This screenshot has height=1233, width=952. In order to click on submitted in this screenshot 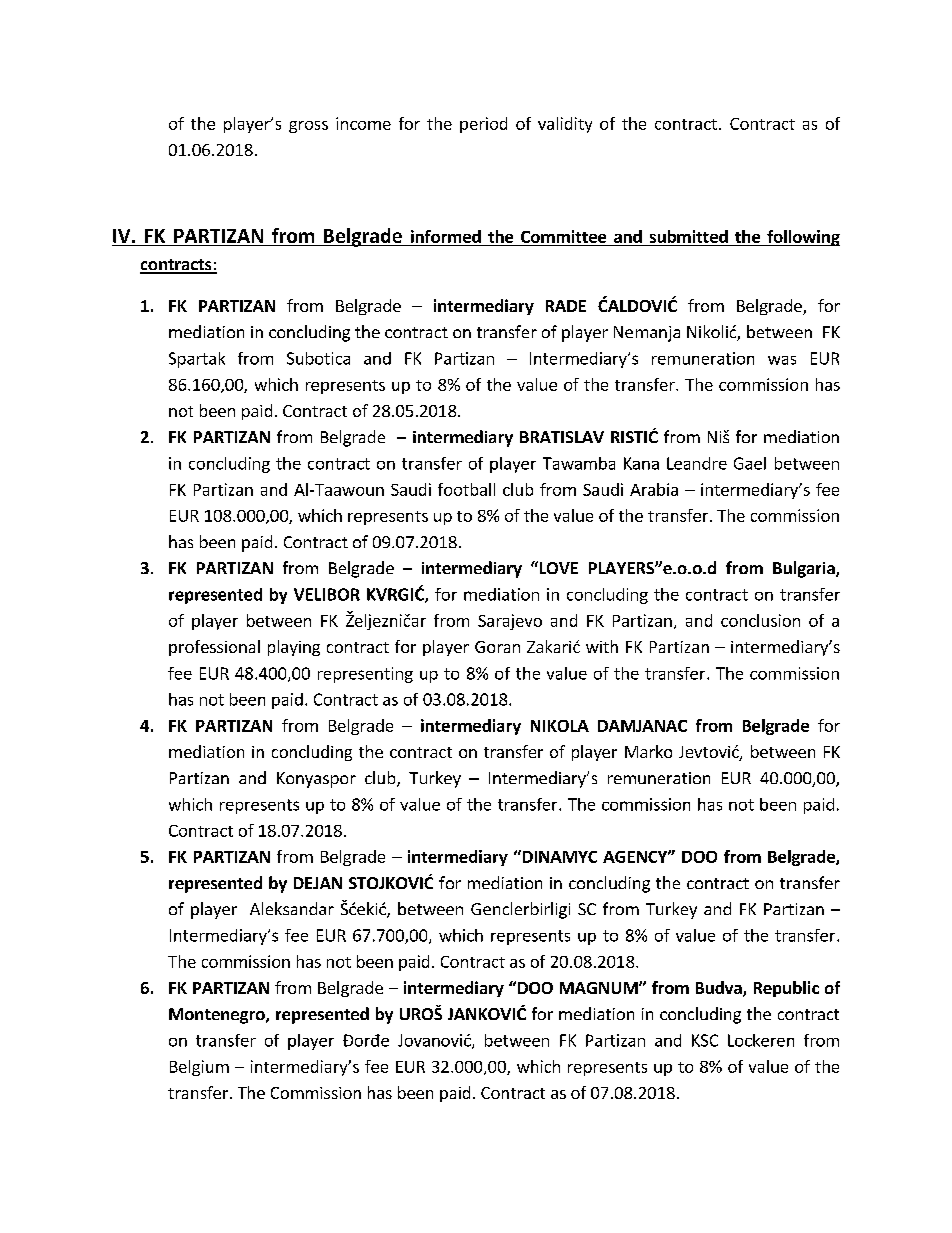, I will do `click(689, 236)`.
